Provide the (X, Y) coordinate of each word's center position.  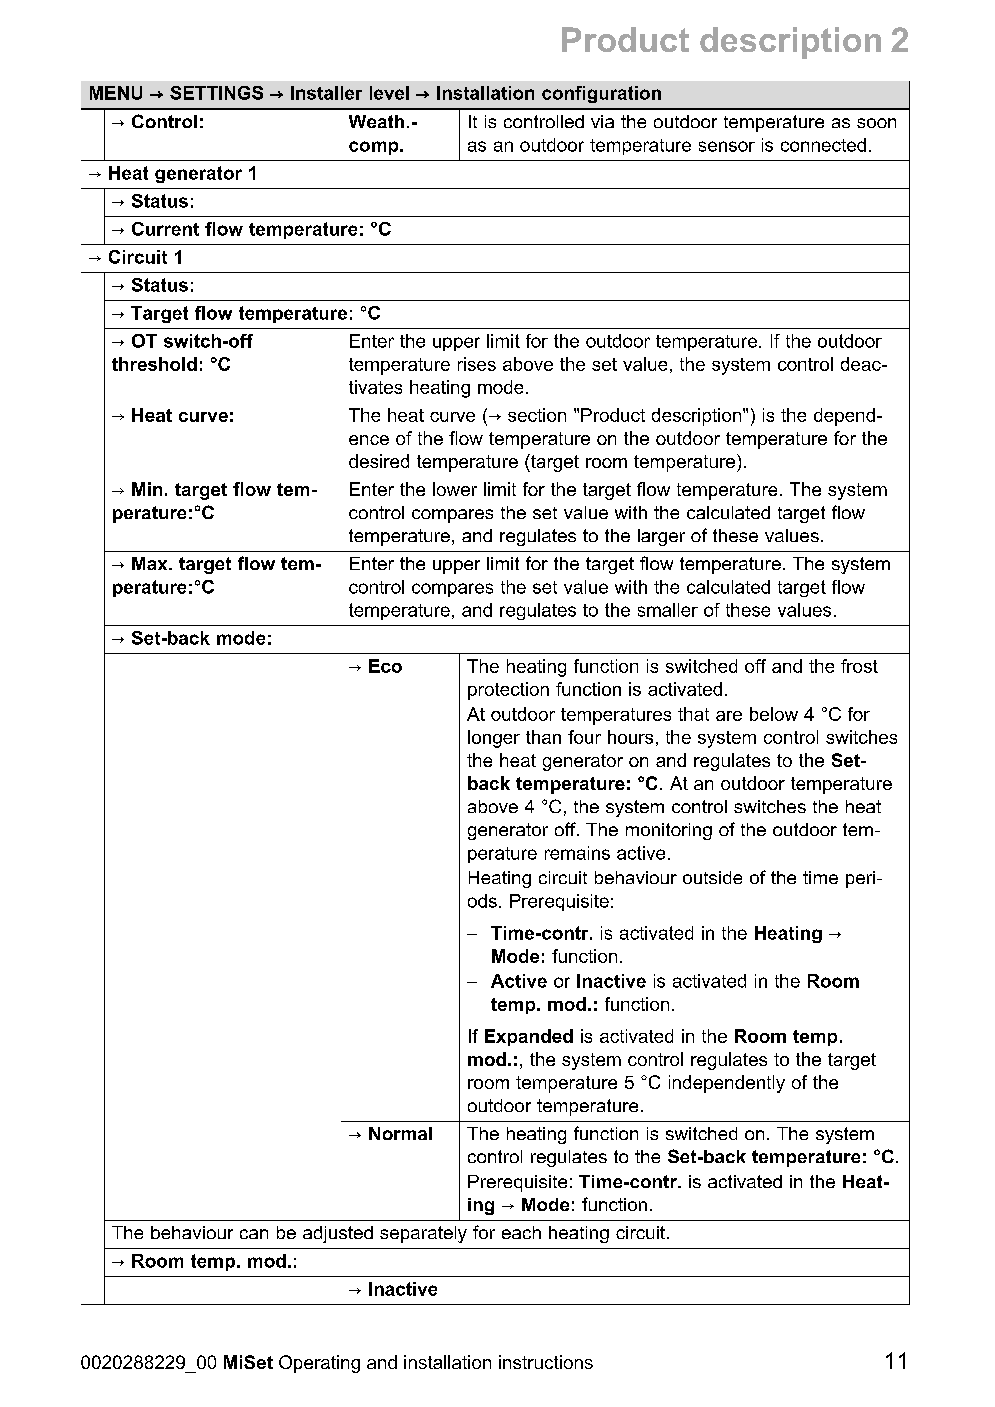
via (602, 121)
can (254, 1234)
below (774, 714)
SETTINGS (216, 93)
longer (494, 739)
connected (823, 145)
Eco (385, 666)
